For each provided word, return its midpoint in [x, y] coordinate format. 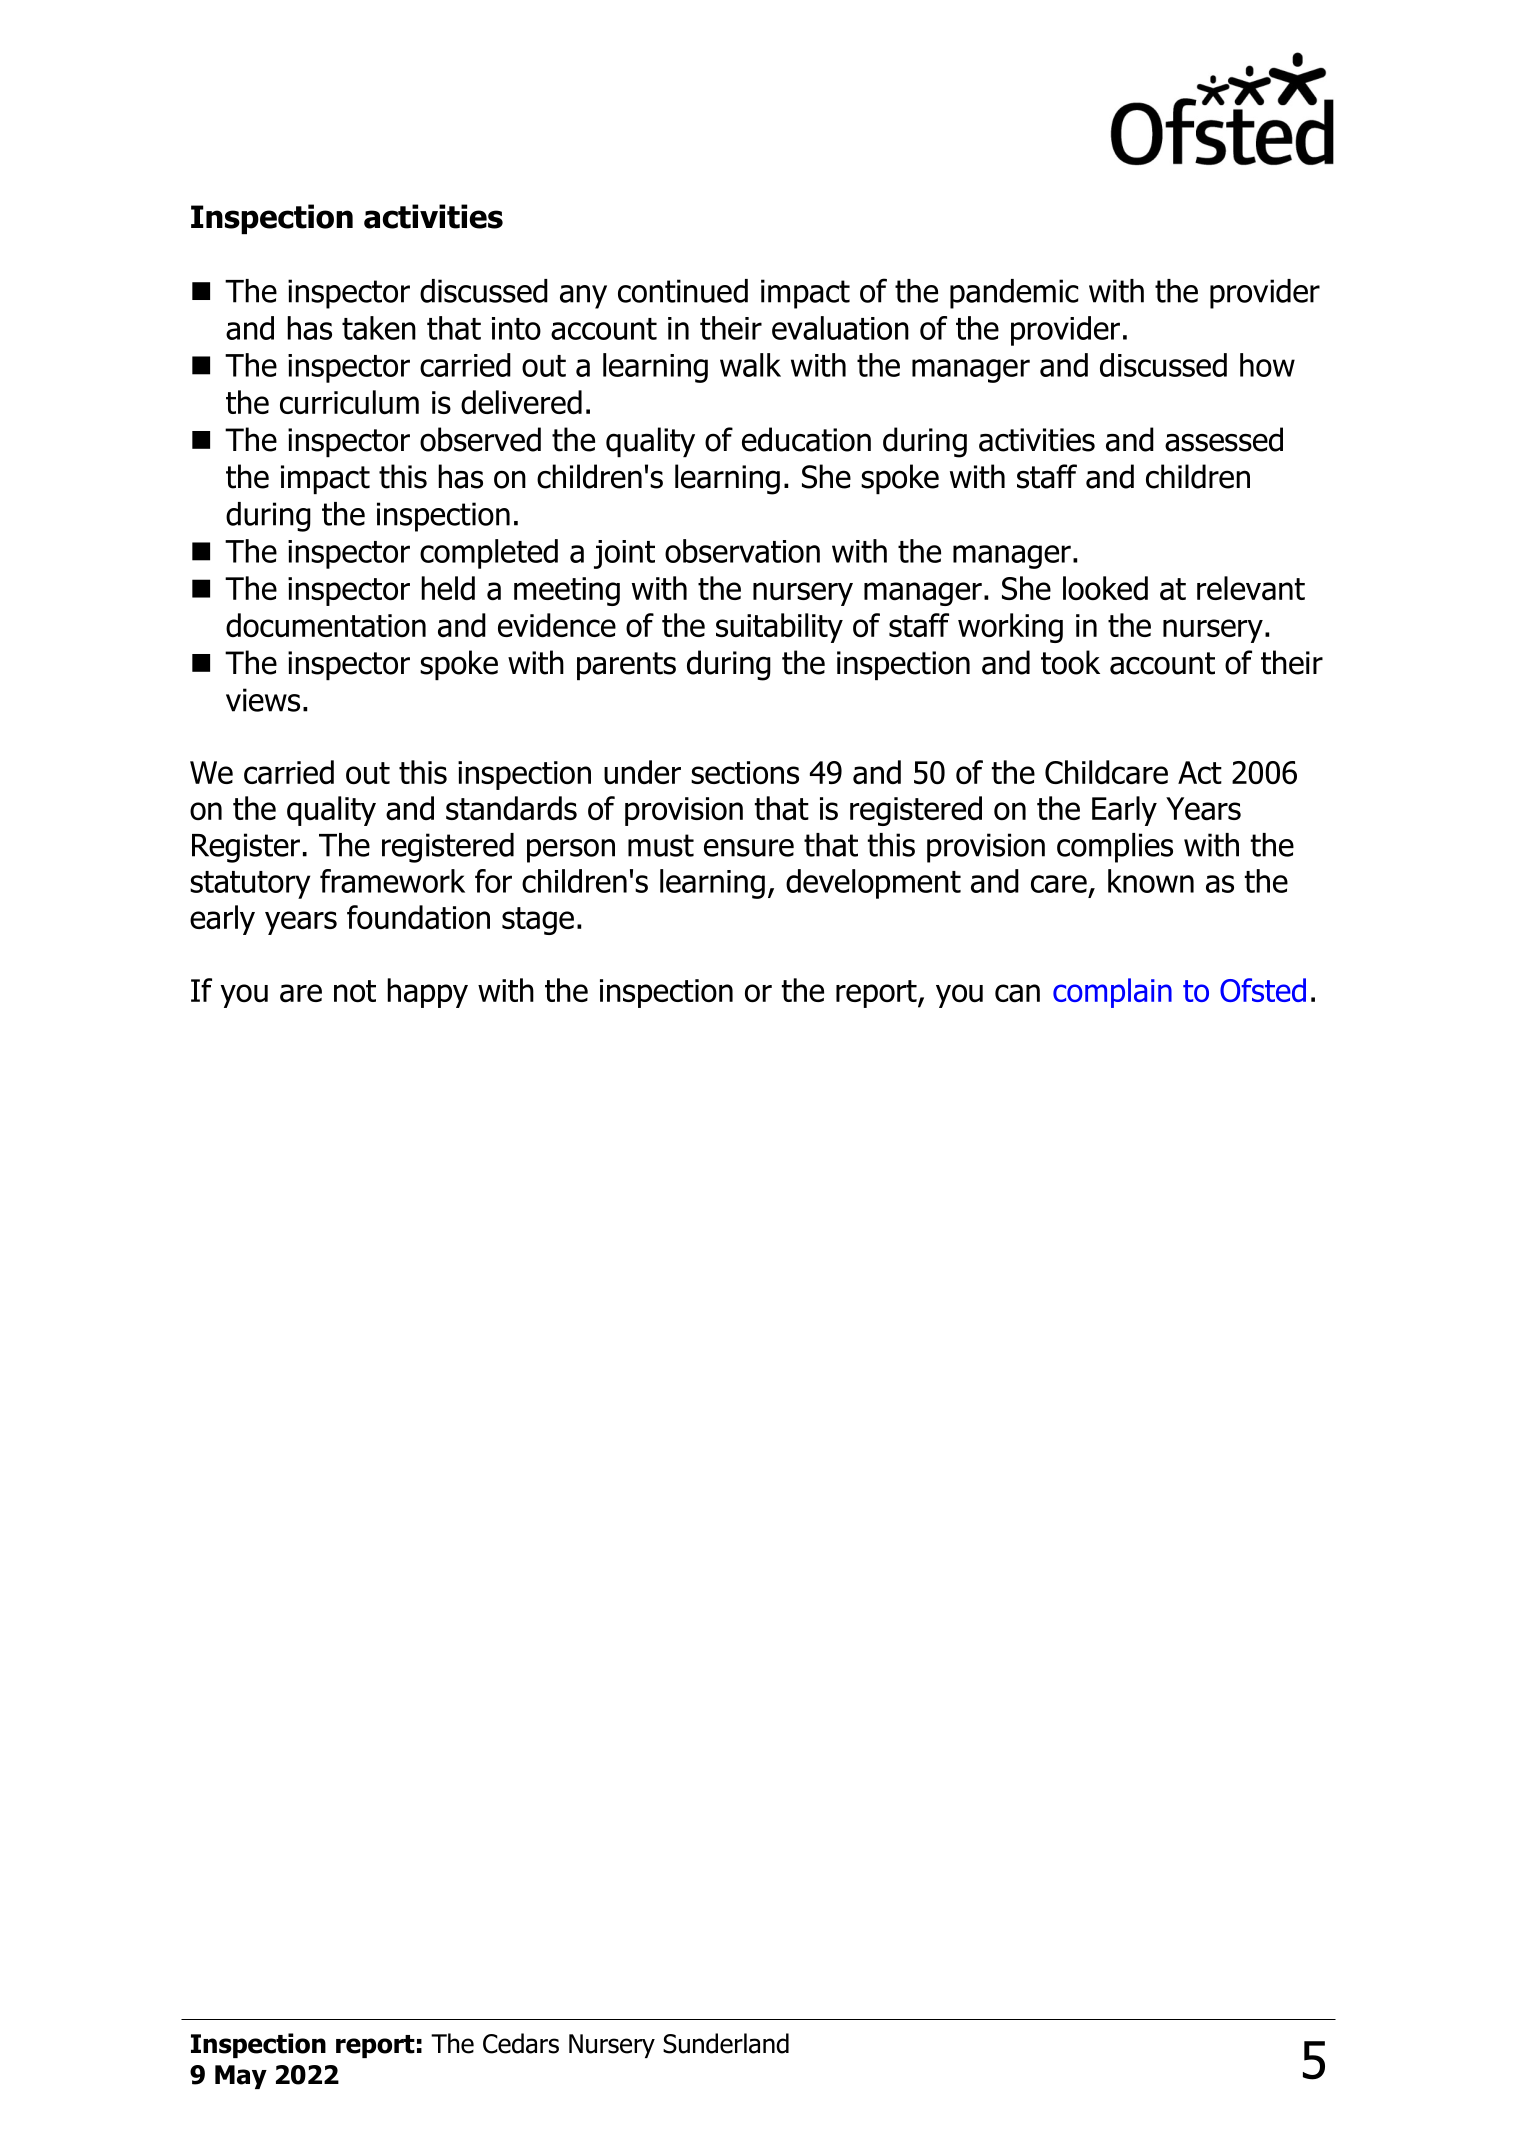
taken [379, 328]
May [241, 2077]
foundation [418, 917]
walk [750, 365]
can [1017, 993]
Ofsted [1263, 990]
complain [1112, 993]
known [1151, 881]
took [1070, 662]
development [873, 884]
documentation [326, 625]
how [1267, 365]
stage [538, 921]
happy [427, 993]
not [355, 991]
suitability [779, 628]
